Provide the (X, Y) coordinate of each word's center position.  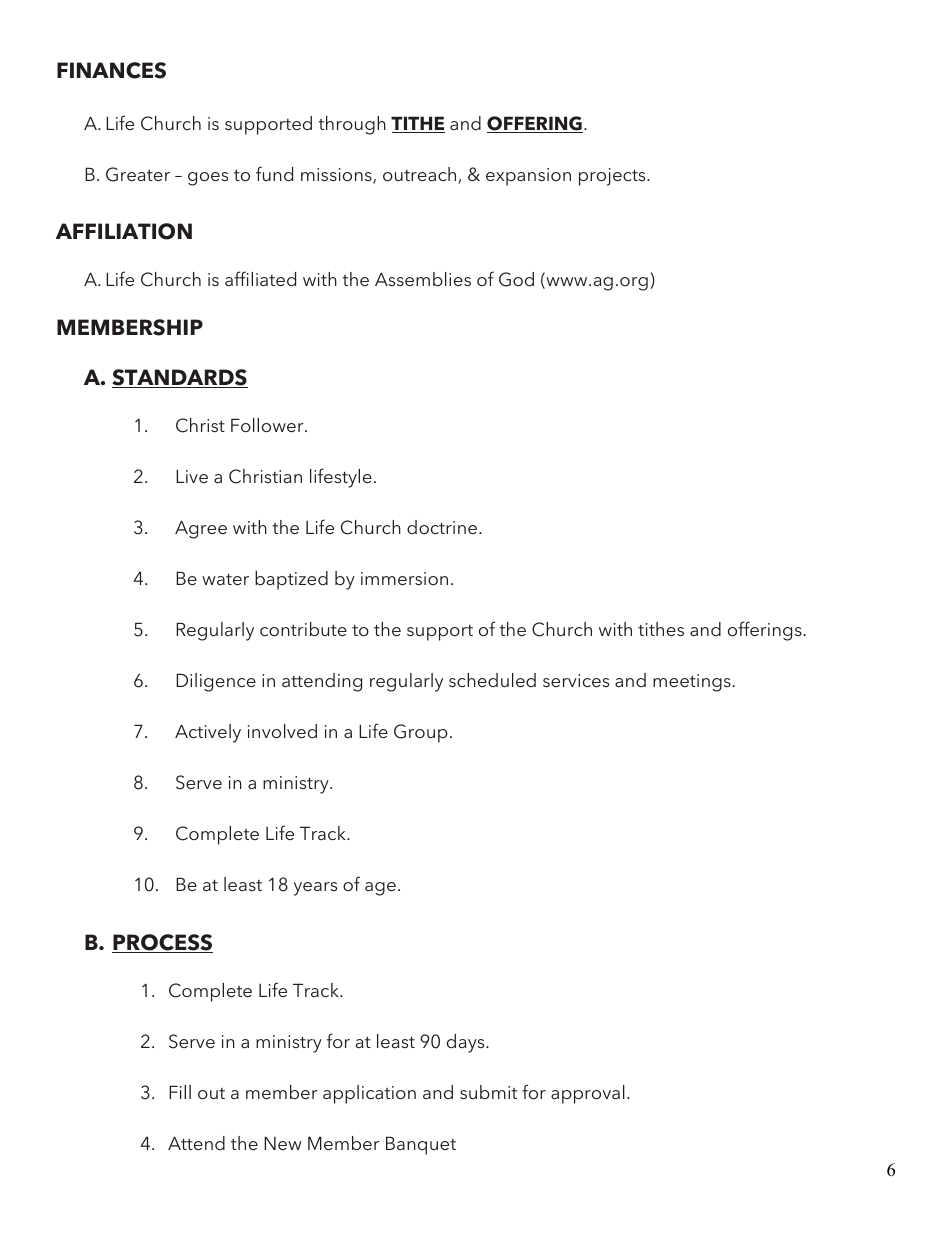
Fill (180, 1092)
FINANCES (111, 70)
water (225, 579)
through (352, 125)
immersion (404, 578)
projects (613, 177)
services (576, 680)
